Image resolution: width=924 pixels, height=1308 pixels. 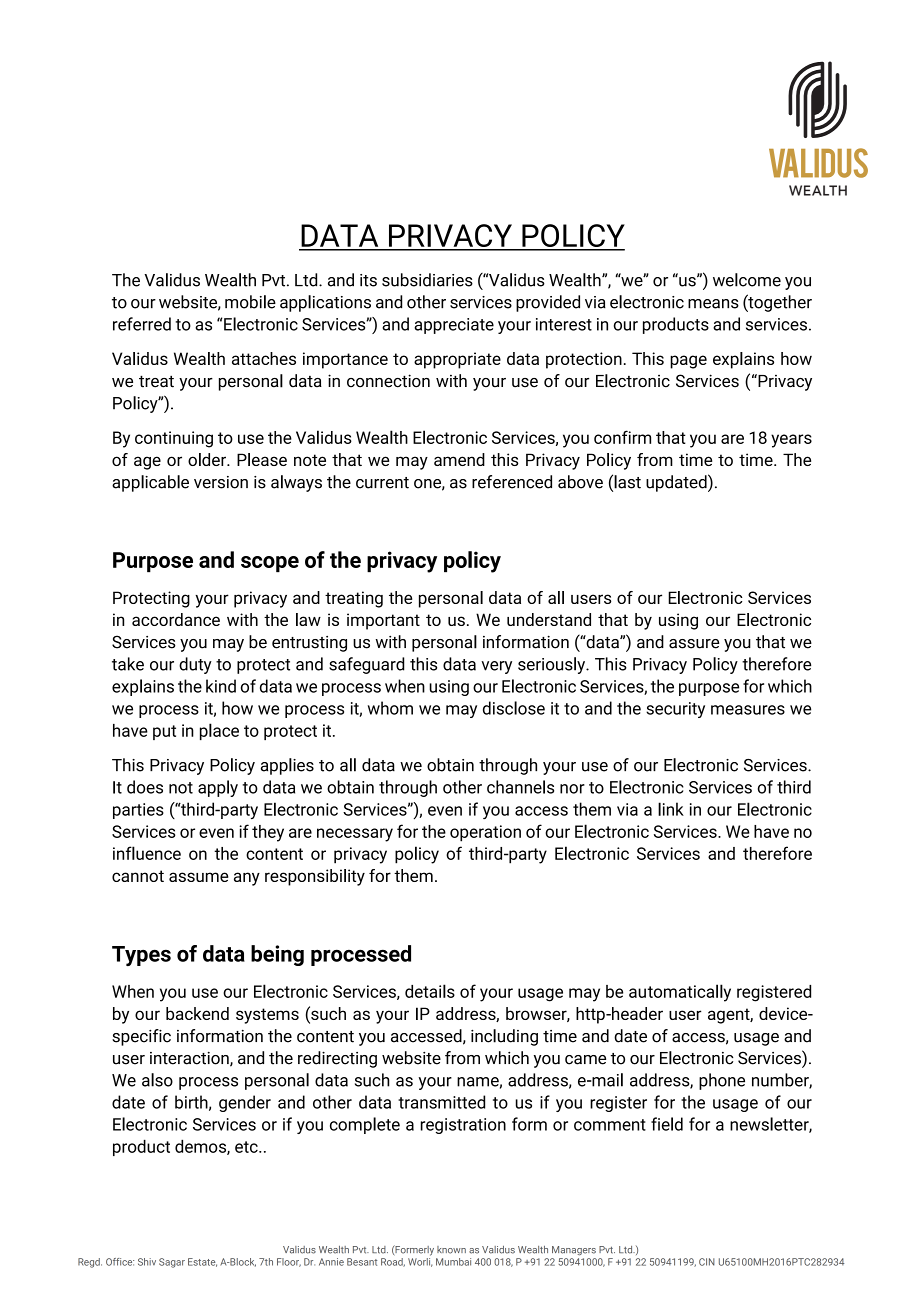 What do you see at coordinates (383, 621) in the image?
I see `important` at bounding box center [383, 621].
